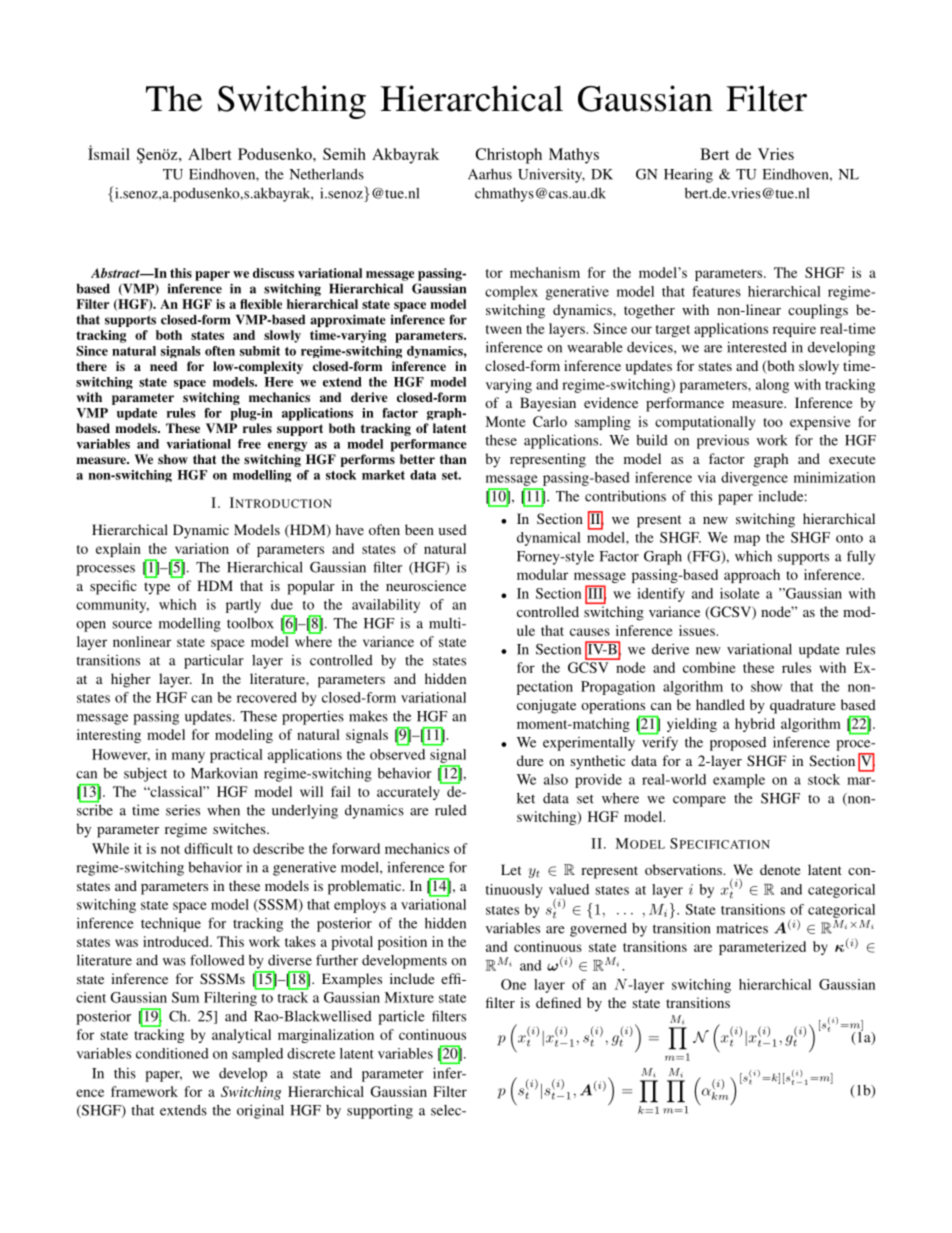 This page has height=1233, width=952. I want to click on availability, so click(386, 606).
